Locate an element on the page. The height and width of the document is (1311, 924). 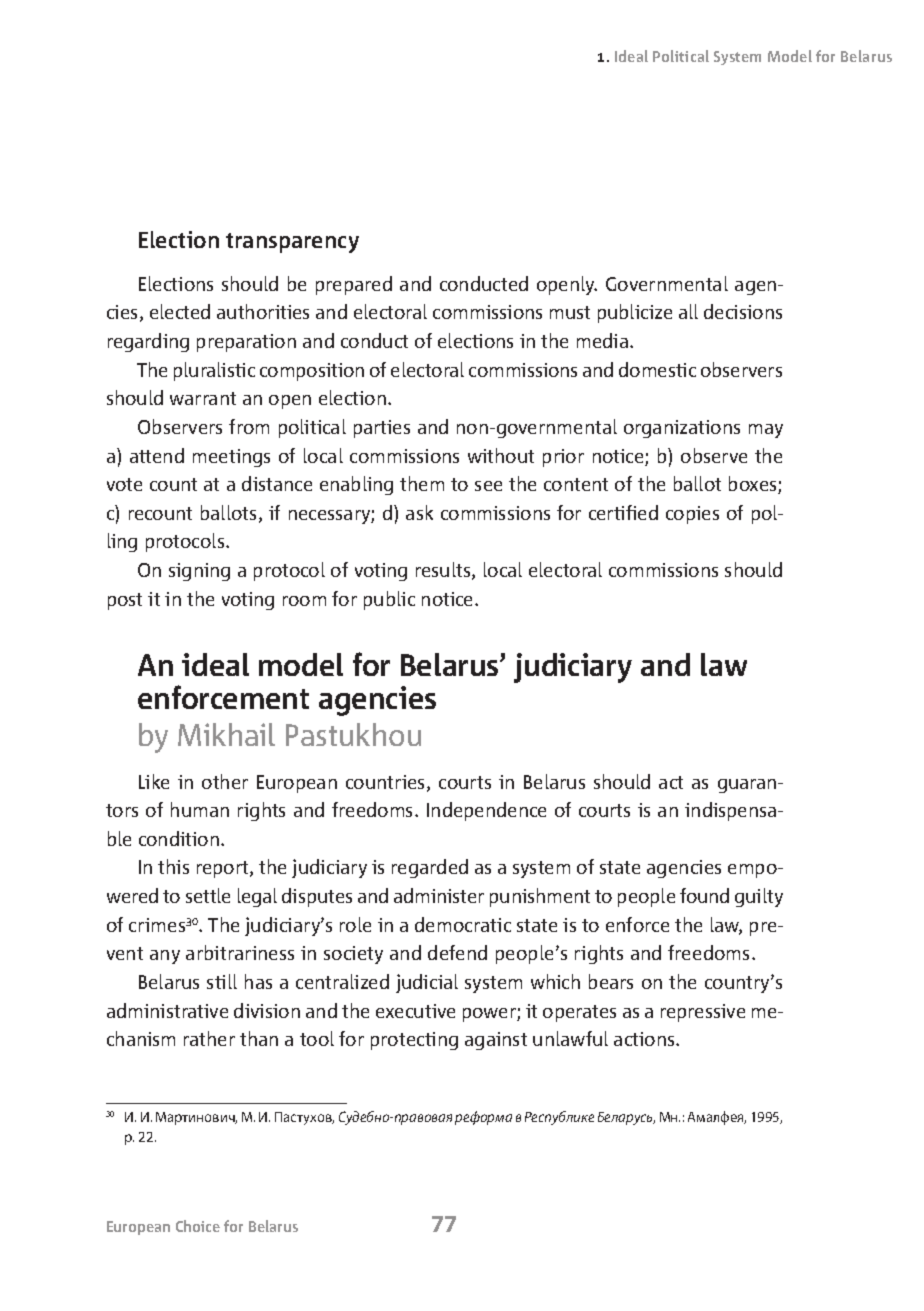
settle is located at coordinates (208, 895).
